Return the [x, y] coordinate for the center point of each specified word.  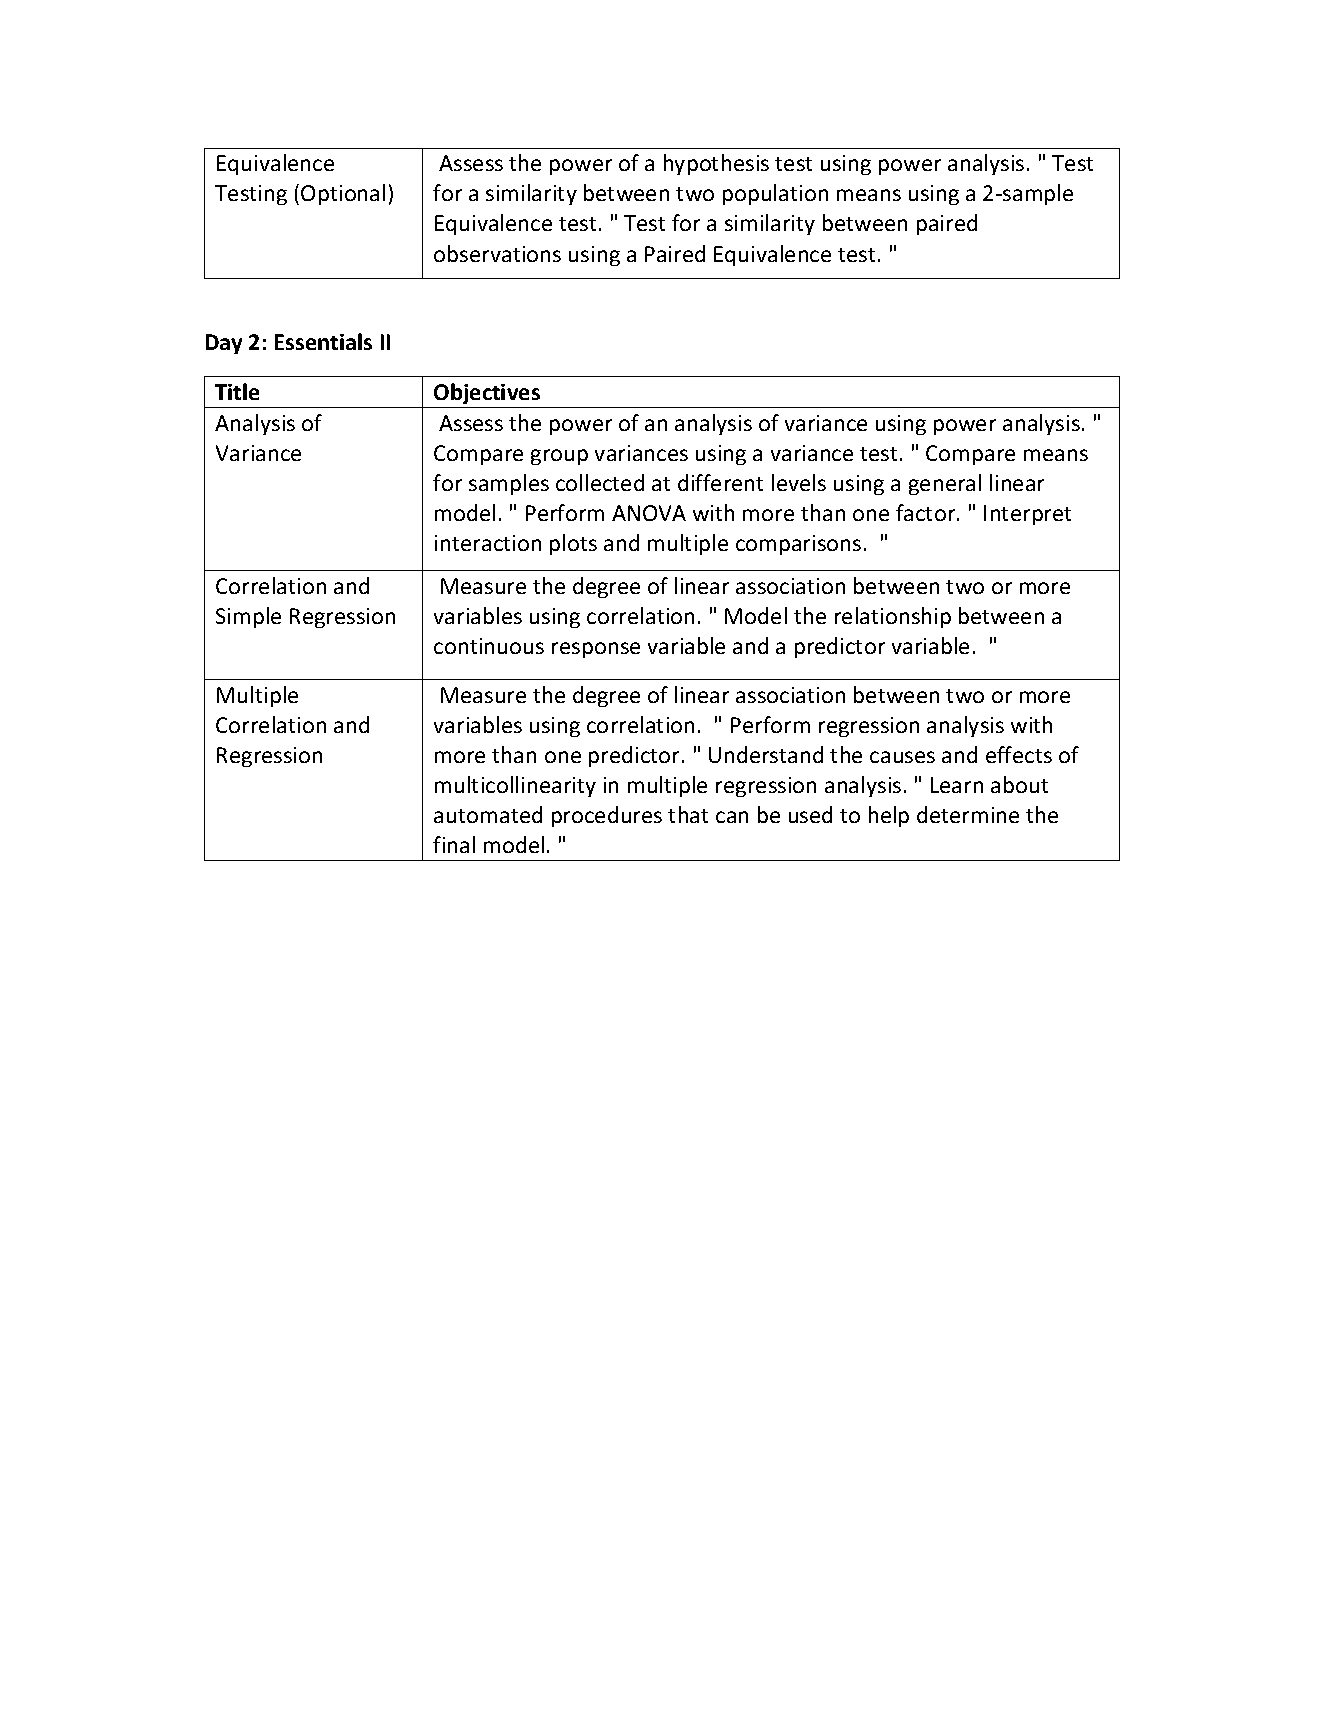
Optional [343, 194]
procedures [607, 816]
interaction [488, 543]
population [775, 194]
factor [927, 512]
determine [968, 814]
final [454, 844]
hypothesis [716, 164]
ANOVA [649, 513]
